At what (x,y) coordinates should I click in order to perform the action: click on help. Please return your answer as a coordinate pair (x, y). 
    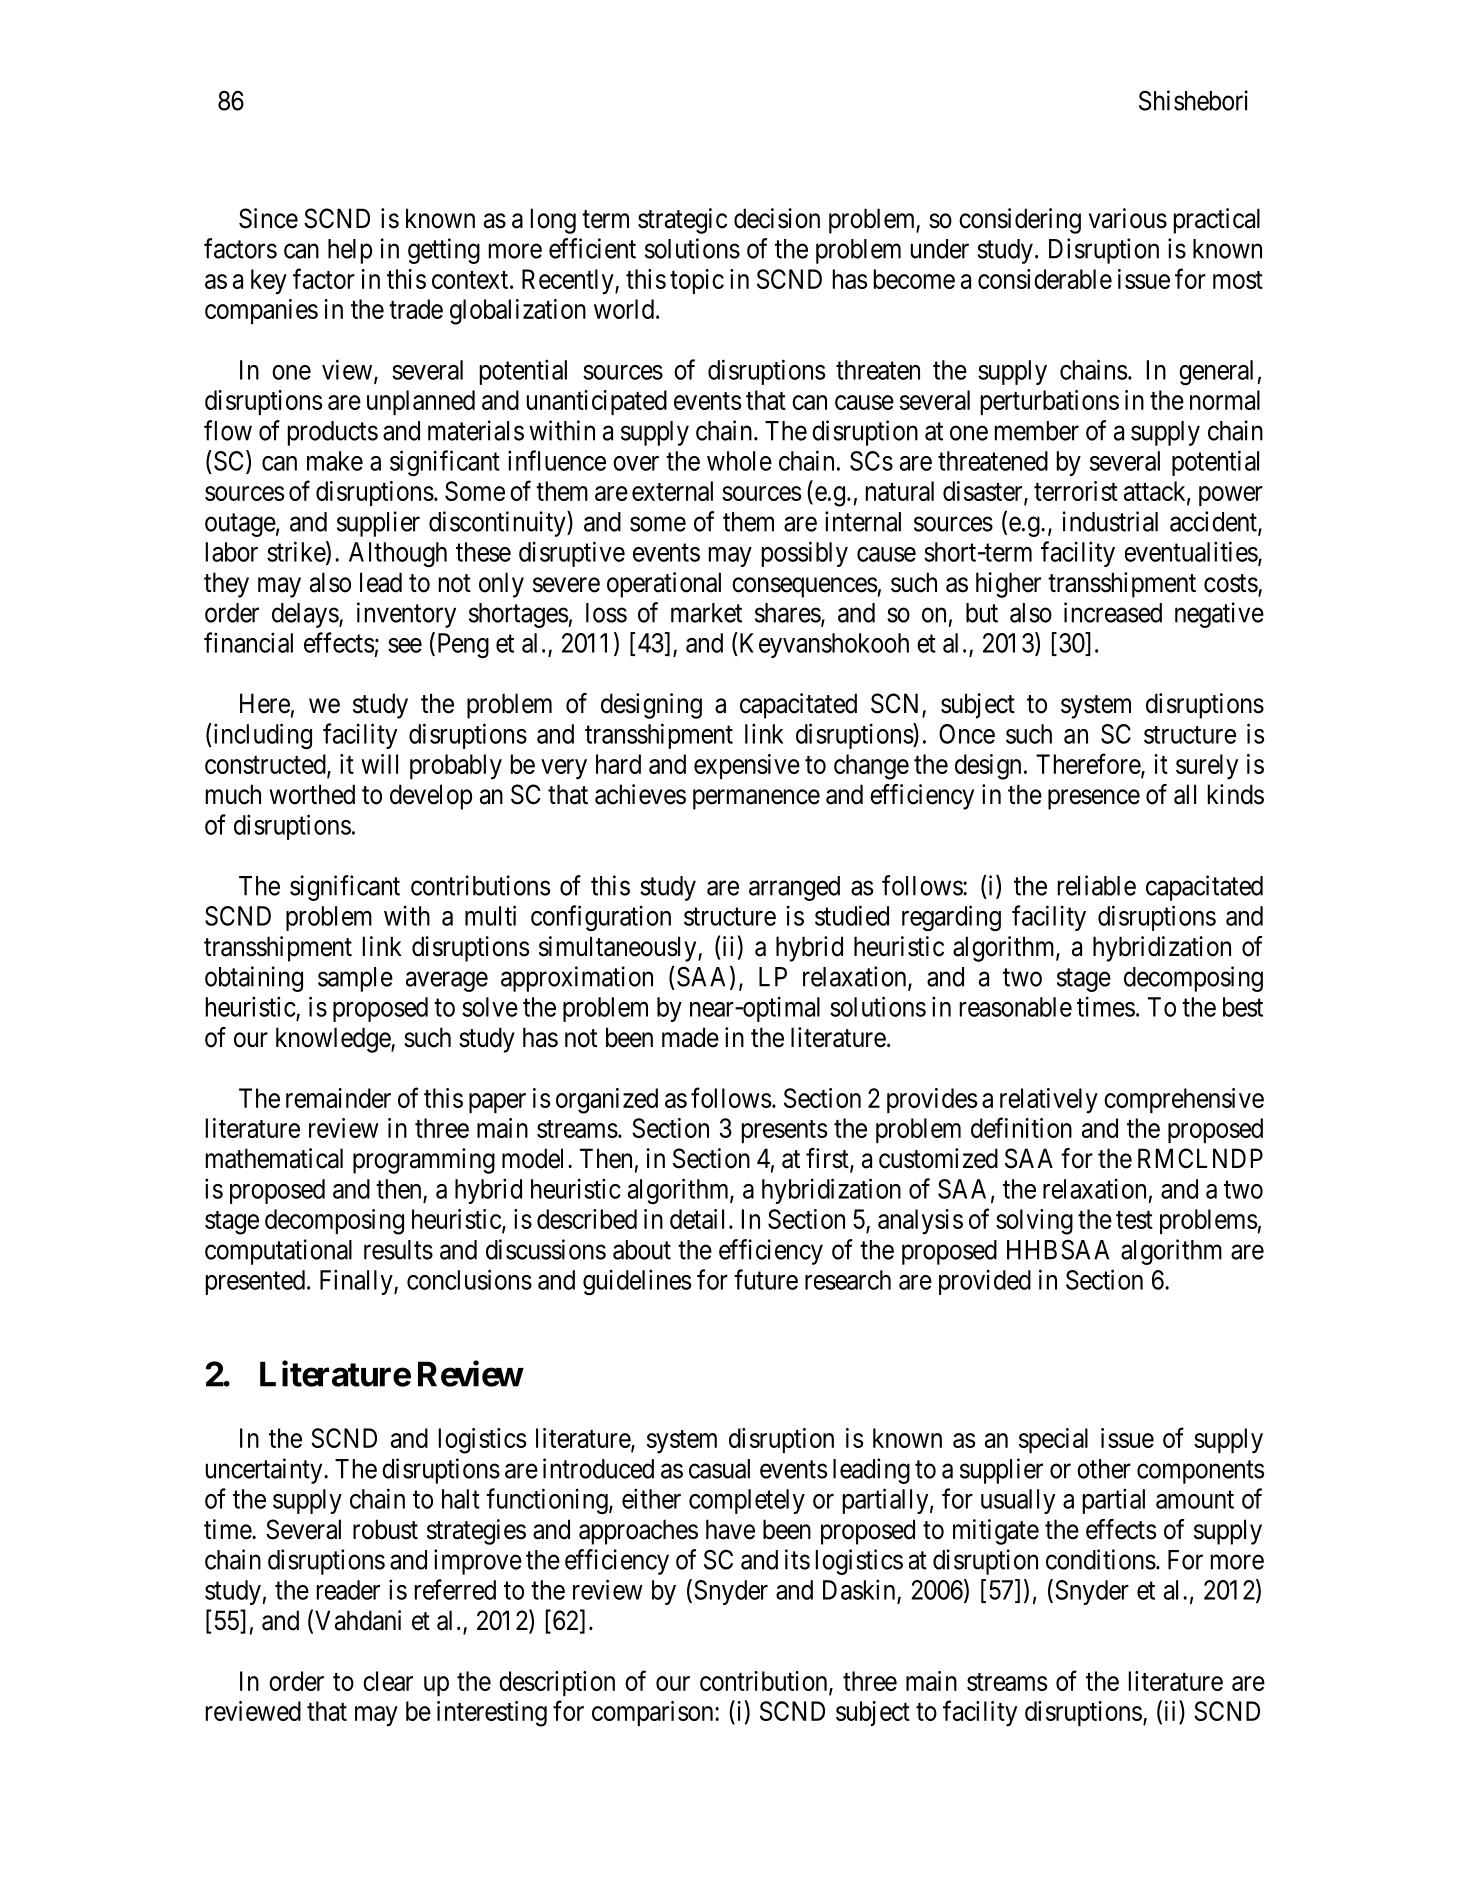
    Looking at the image, I should click on (350, 251).
